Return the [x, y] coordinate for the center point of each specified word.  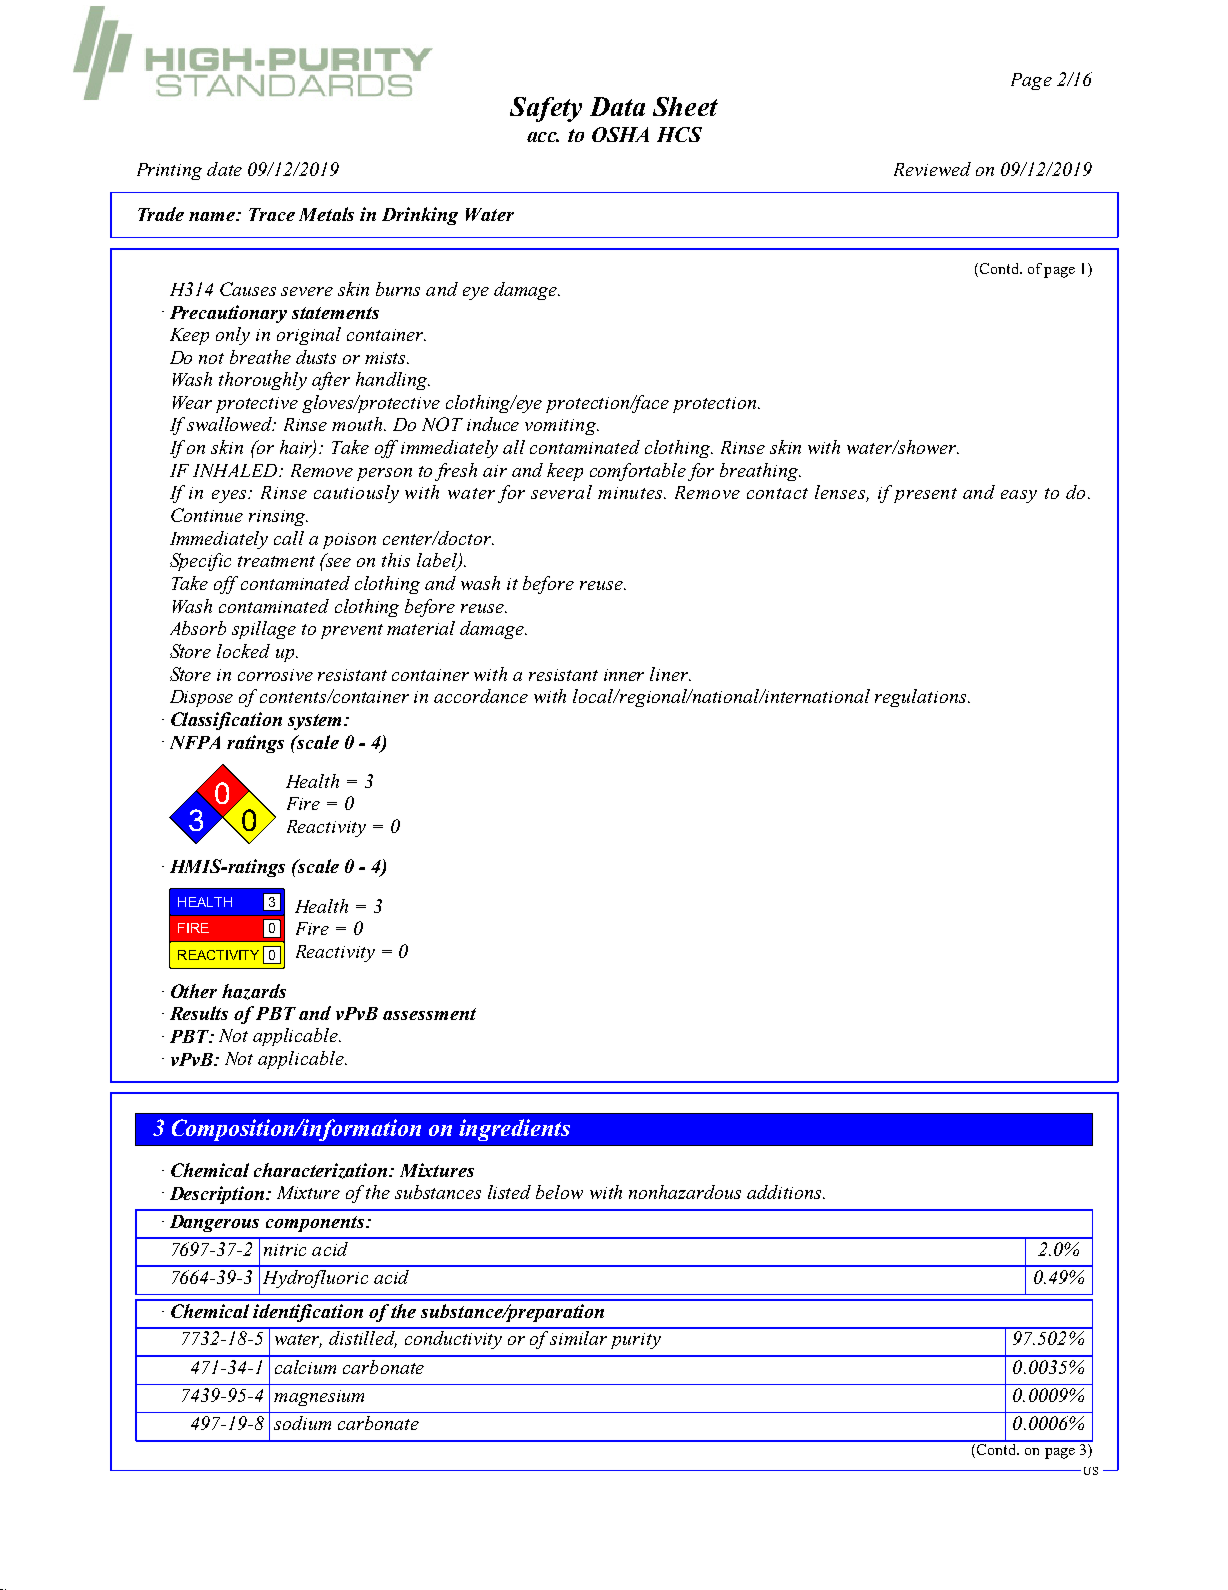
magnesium [319, 1398]
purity [636, 1341]
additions [785, 1192]
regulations [922, 698]
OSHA [620, 134]
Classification [226, 721]
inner [624, 675]
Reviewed [932, 169]
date [224, 169]
